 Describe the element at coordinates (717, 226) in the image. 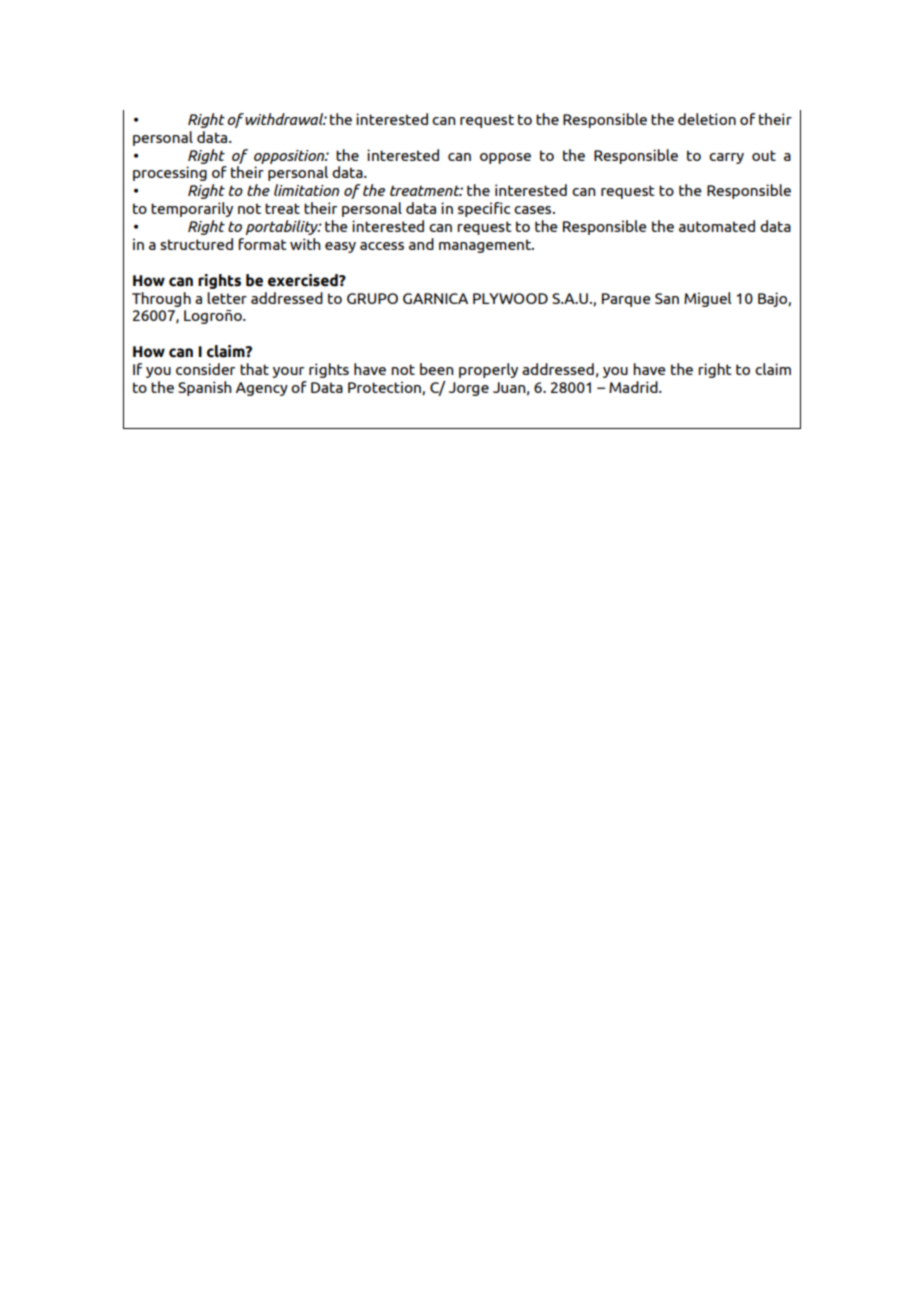

I see `automated` at that location.
